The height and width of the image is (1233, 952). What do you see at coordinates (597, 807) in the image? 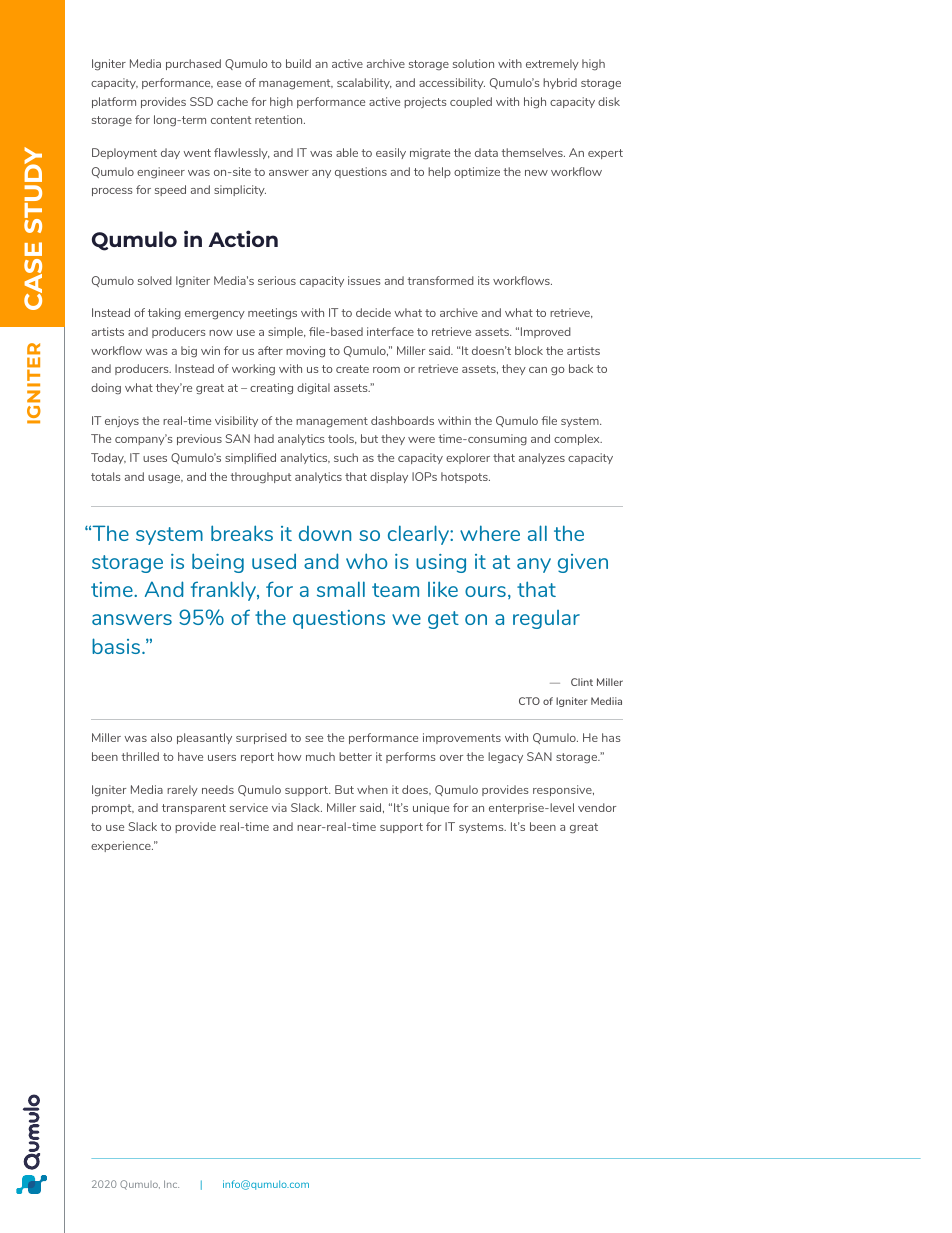
I see `vendor` at bounding box center [597, 807].
